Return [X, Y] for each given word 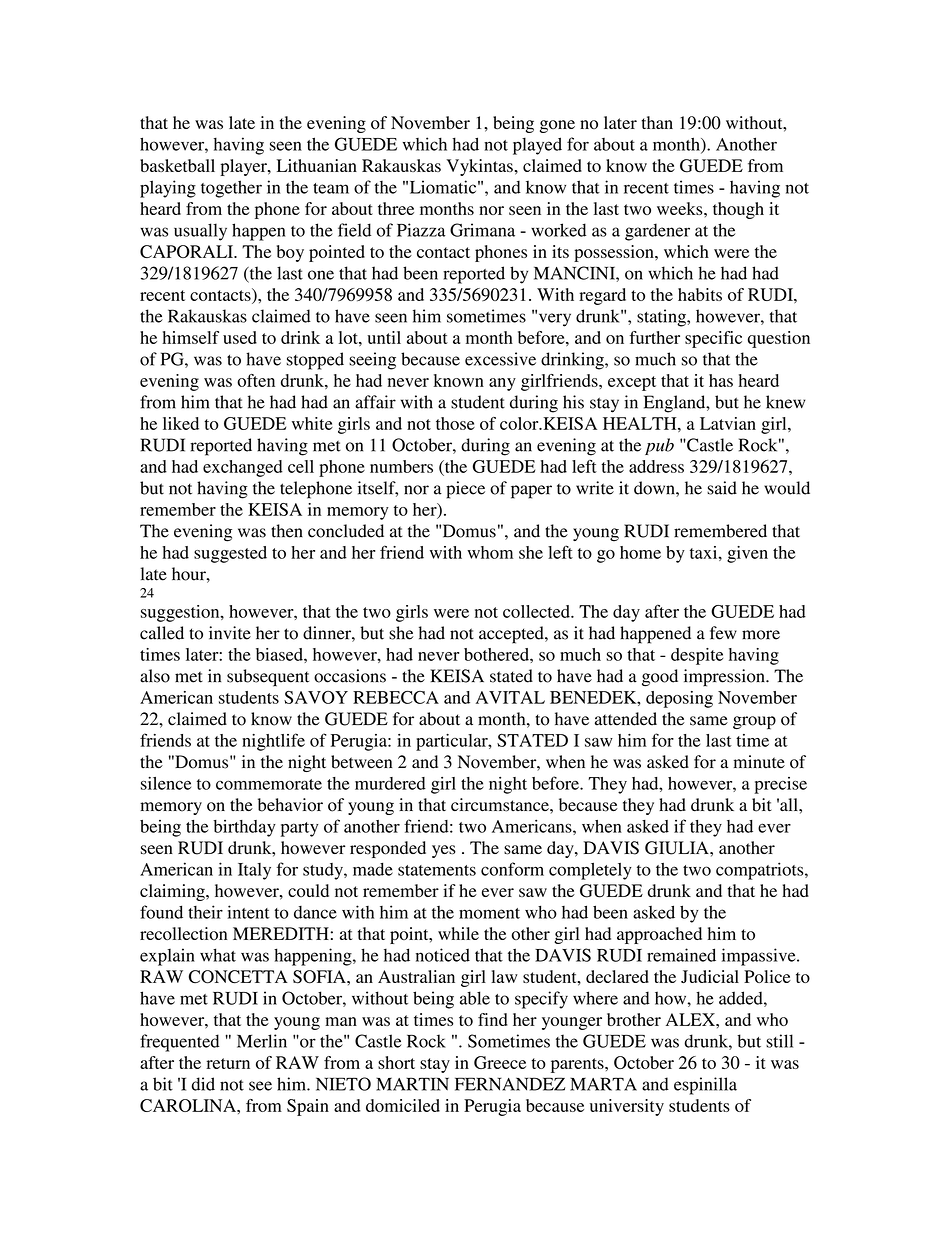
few [723, 633]
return [228, 1063]
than [657, 122]
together [231, 189]
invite [230, 633]
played [537, 146]
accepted [512, 635]
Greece [500, 1062]
